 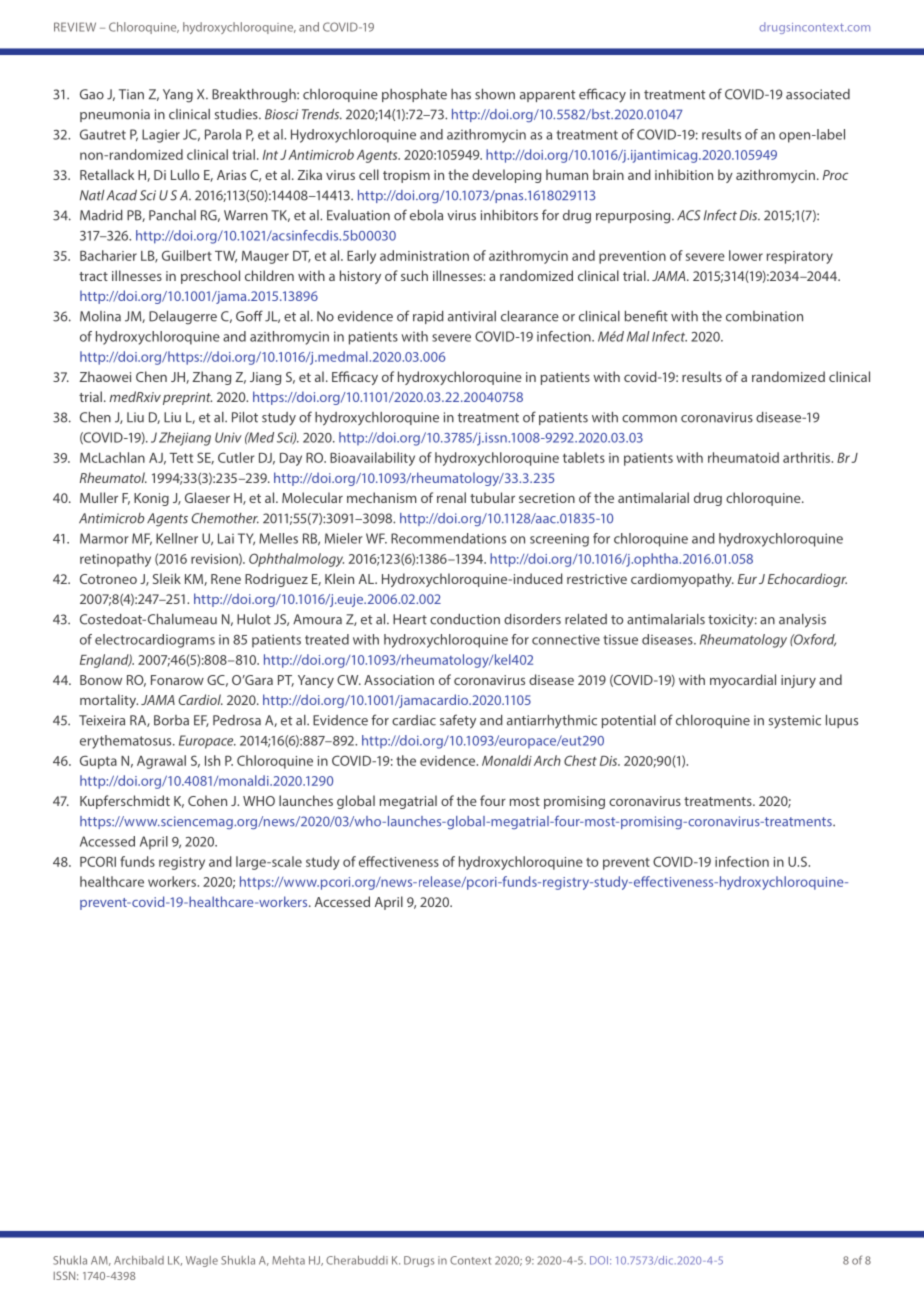 What do you see at coordinates (764, 316) in the screenshot?
I see `combination` at bounding box center [764, 316].
